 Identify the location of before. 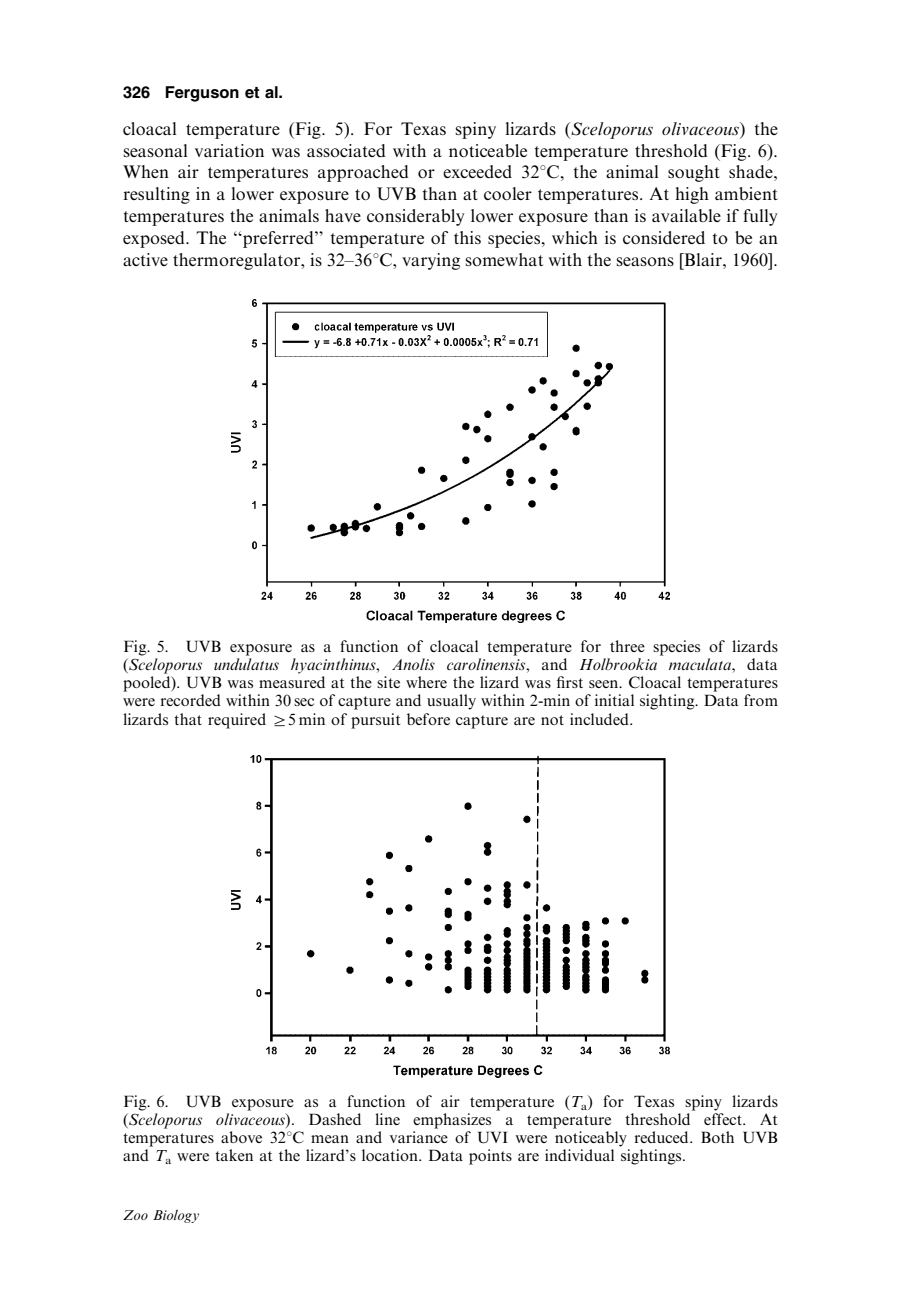
(428, 719).
